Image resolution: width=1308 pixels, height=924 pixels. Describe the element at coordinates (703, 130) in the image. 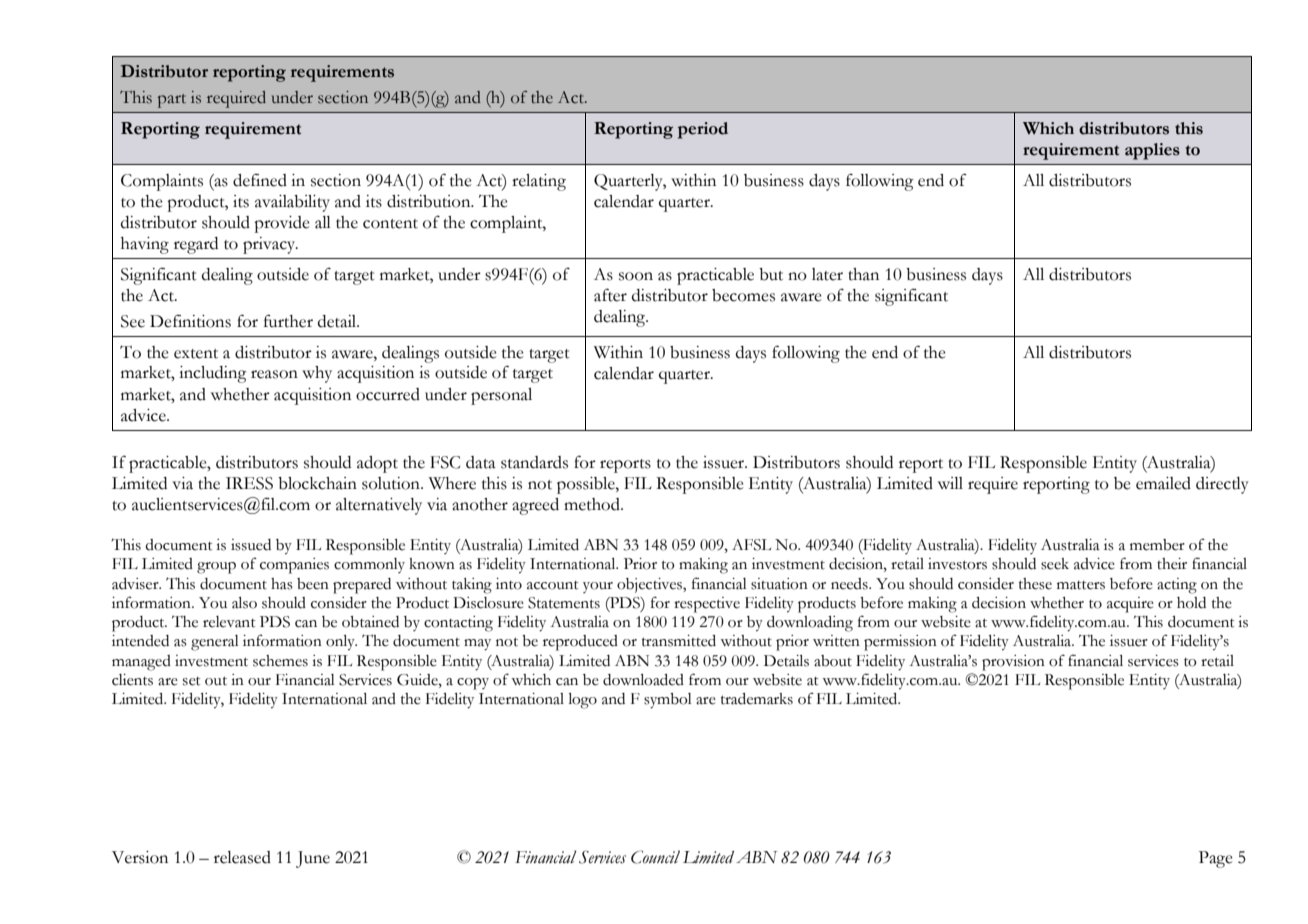

I see `period` at that location.
